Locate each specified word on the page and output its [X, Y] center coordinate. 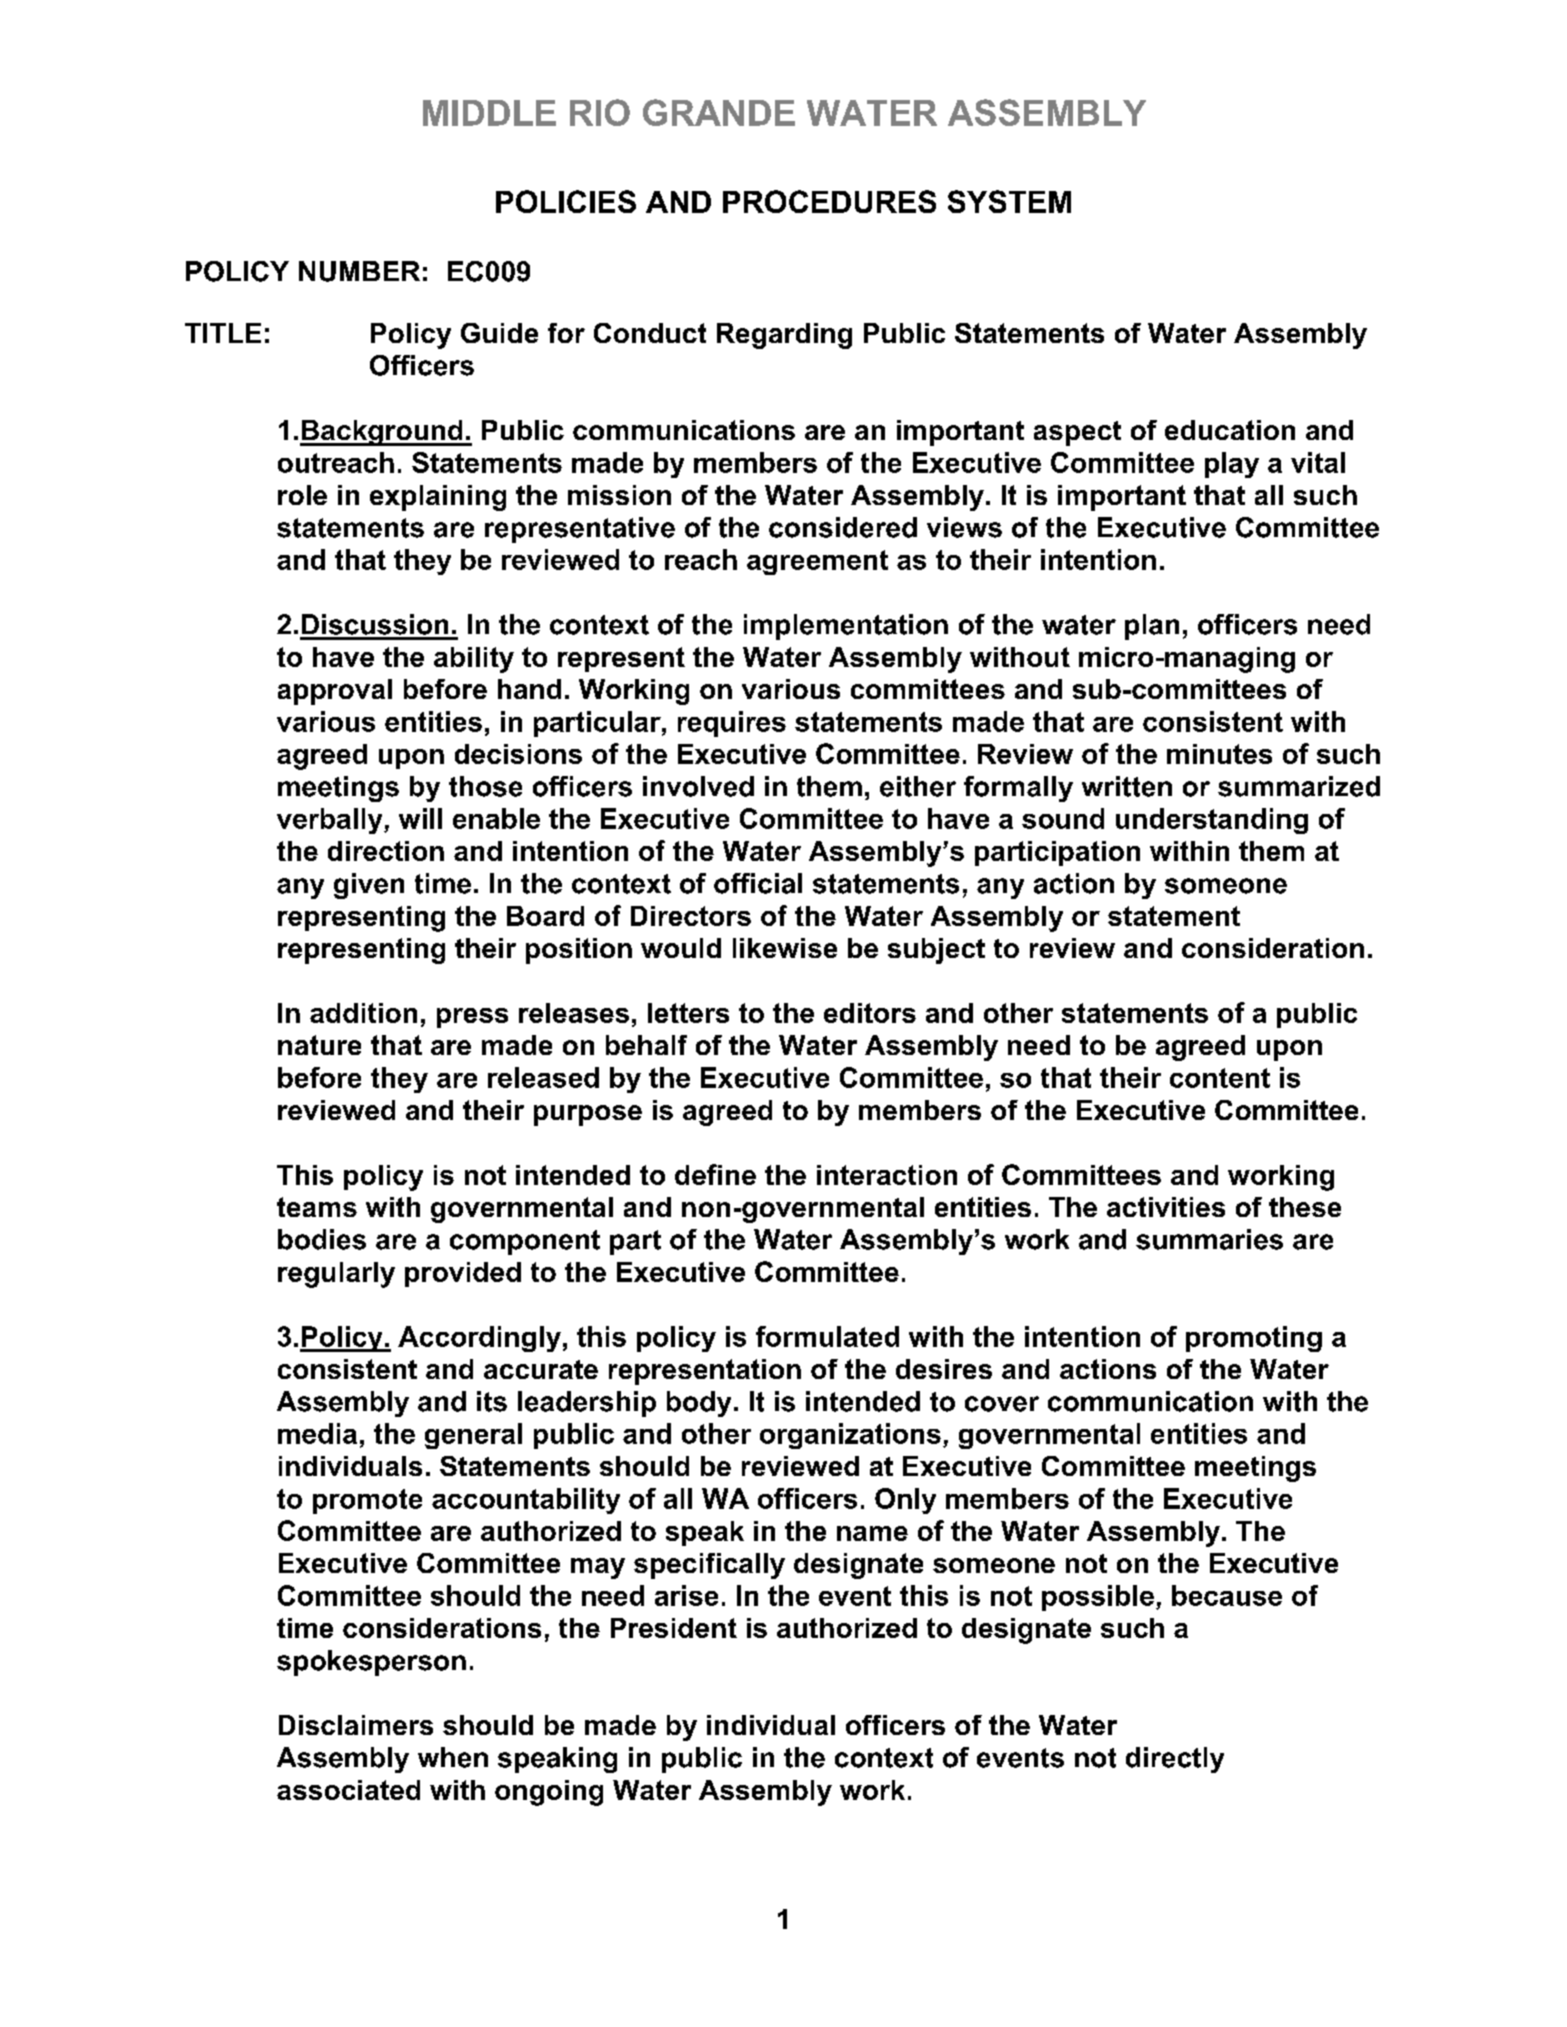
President [674, 1628]
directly [1175, 1760]
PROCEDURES [829, 201]
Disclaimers [356, 1725]
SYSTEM [1009, 201]
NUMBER [359, 271]
